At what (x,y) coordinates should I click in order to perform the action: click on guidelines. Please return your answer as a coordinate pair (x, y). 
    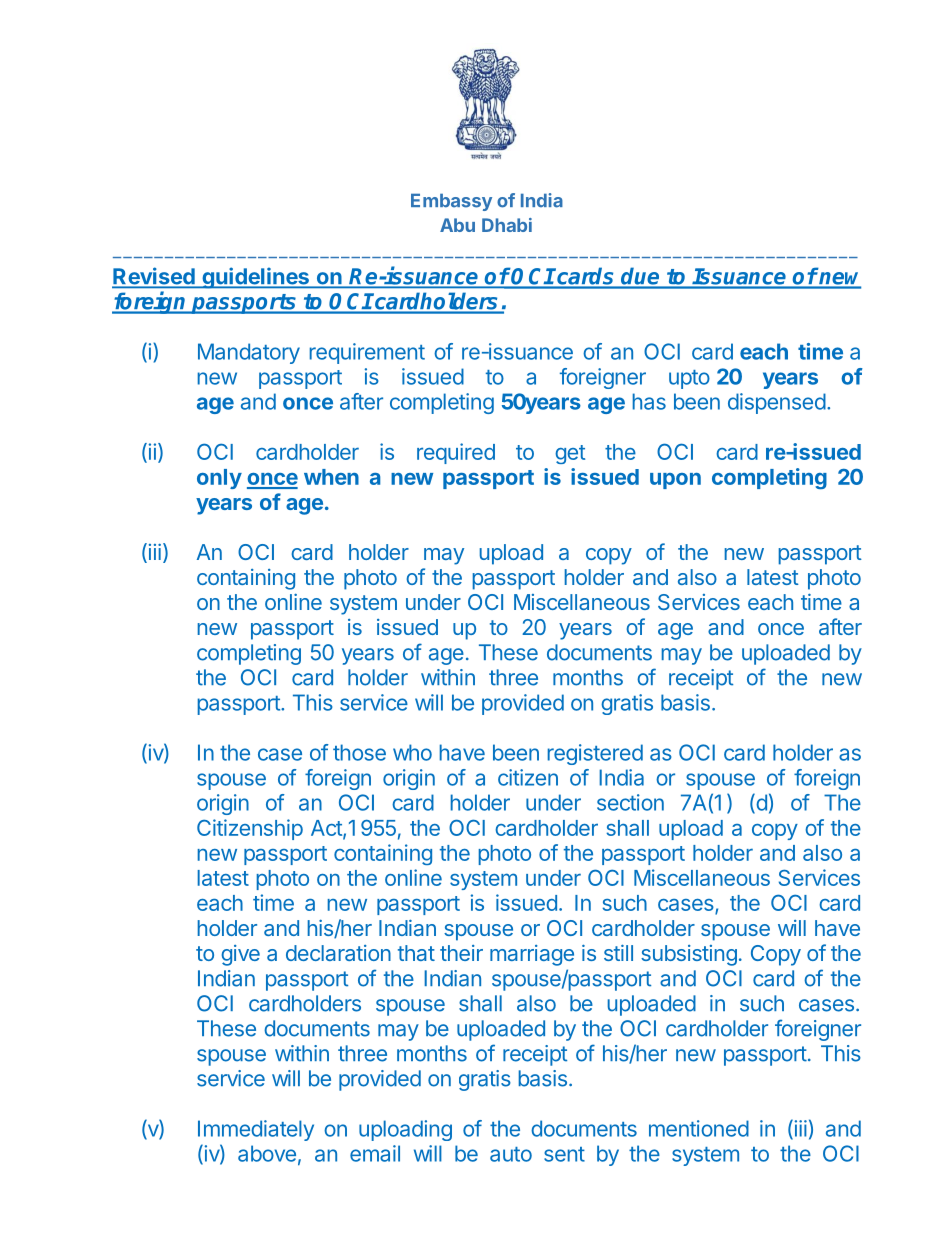
    Looking at the image, I should click on (255, 278).
